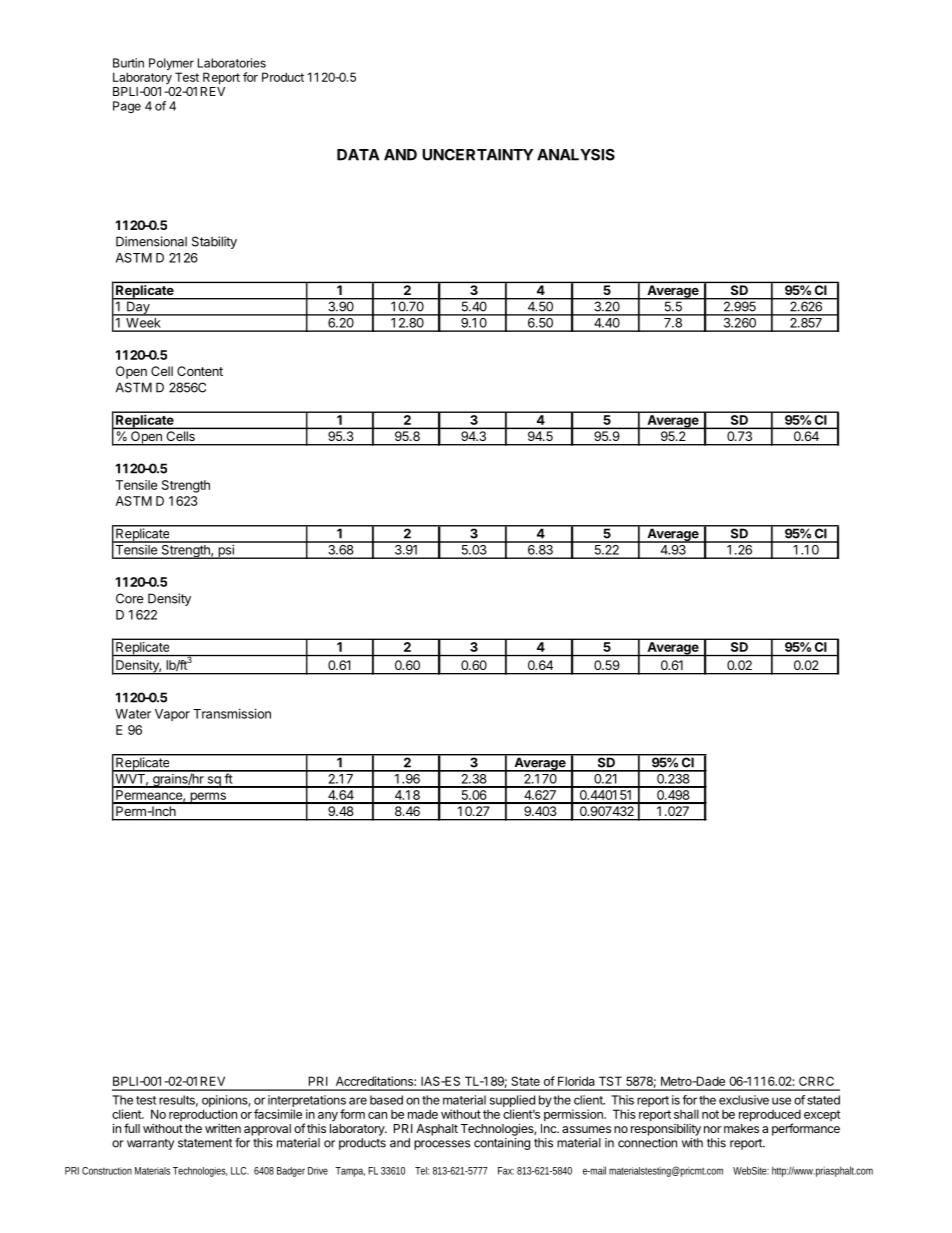  I want to click on Content, so click(200, 371).
